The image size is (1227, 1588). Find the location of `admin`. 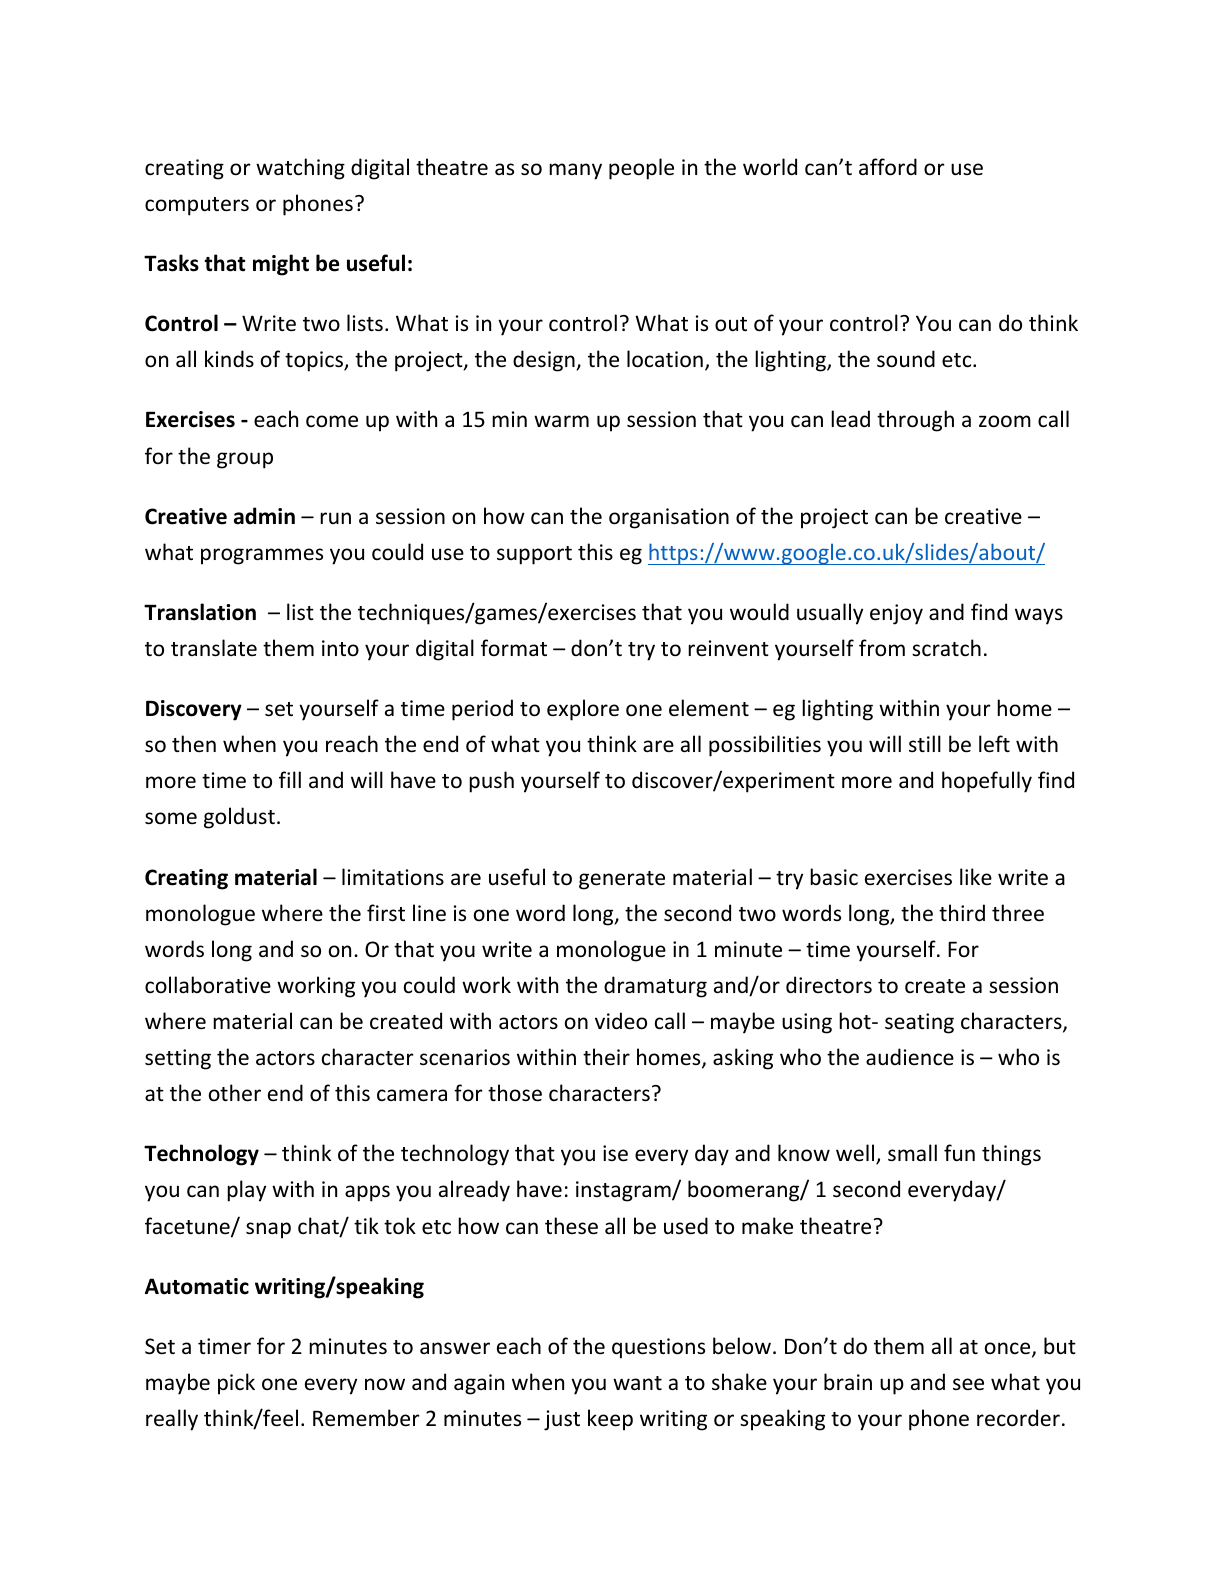

admin is located at coordinates (264, 516).
